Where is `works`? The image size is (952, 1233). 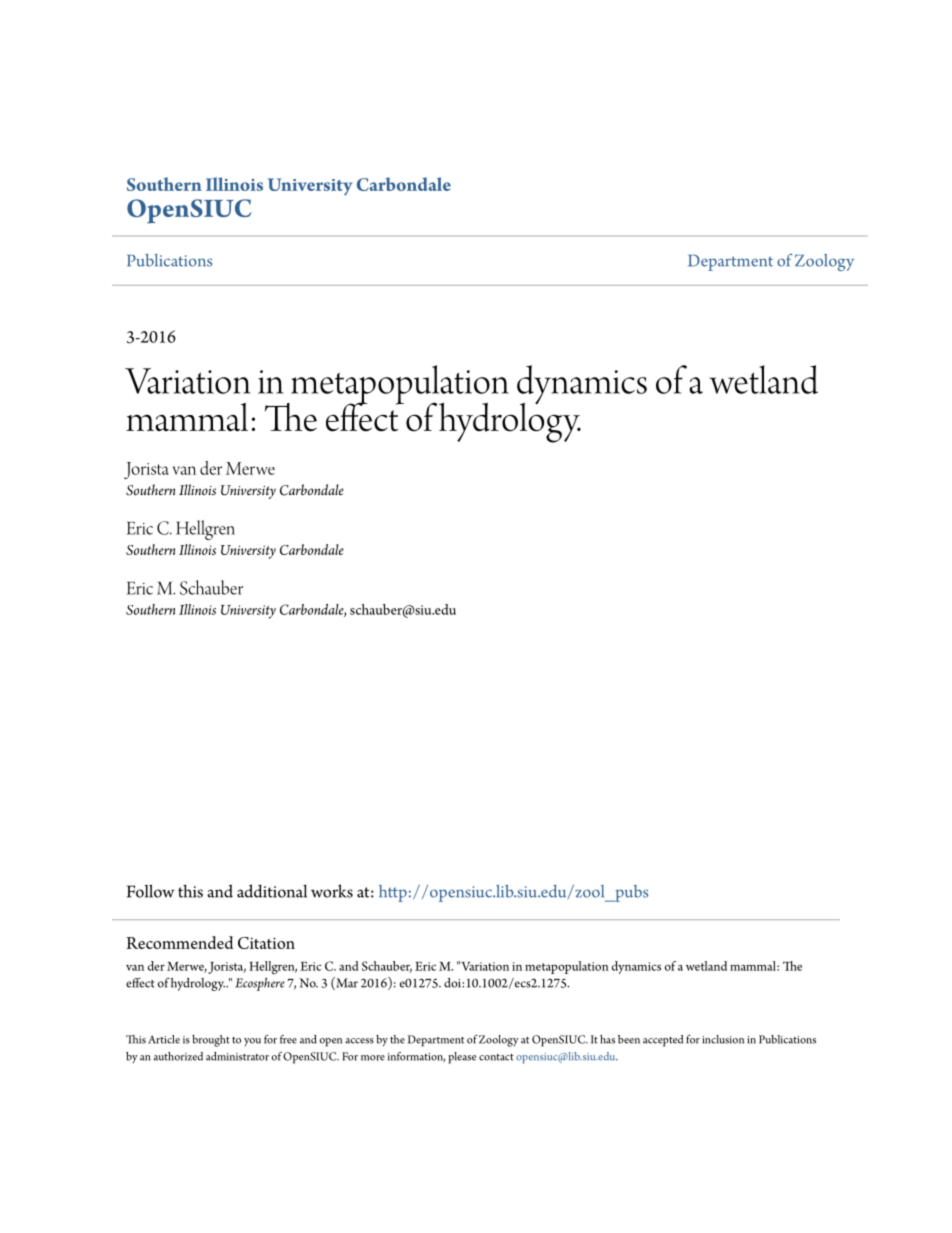
works is located at coordinates (332, 891).
